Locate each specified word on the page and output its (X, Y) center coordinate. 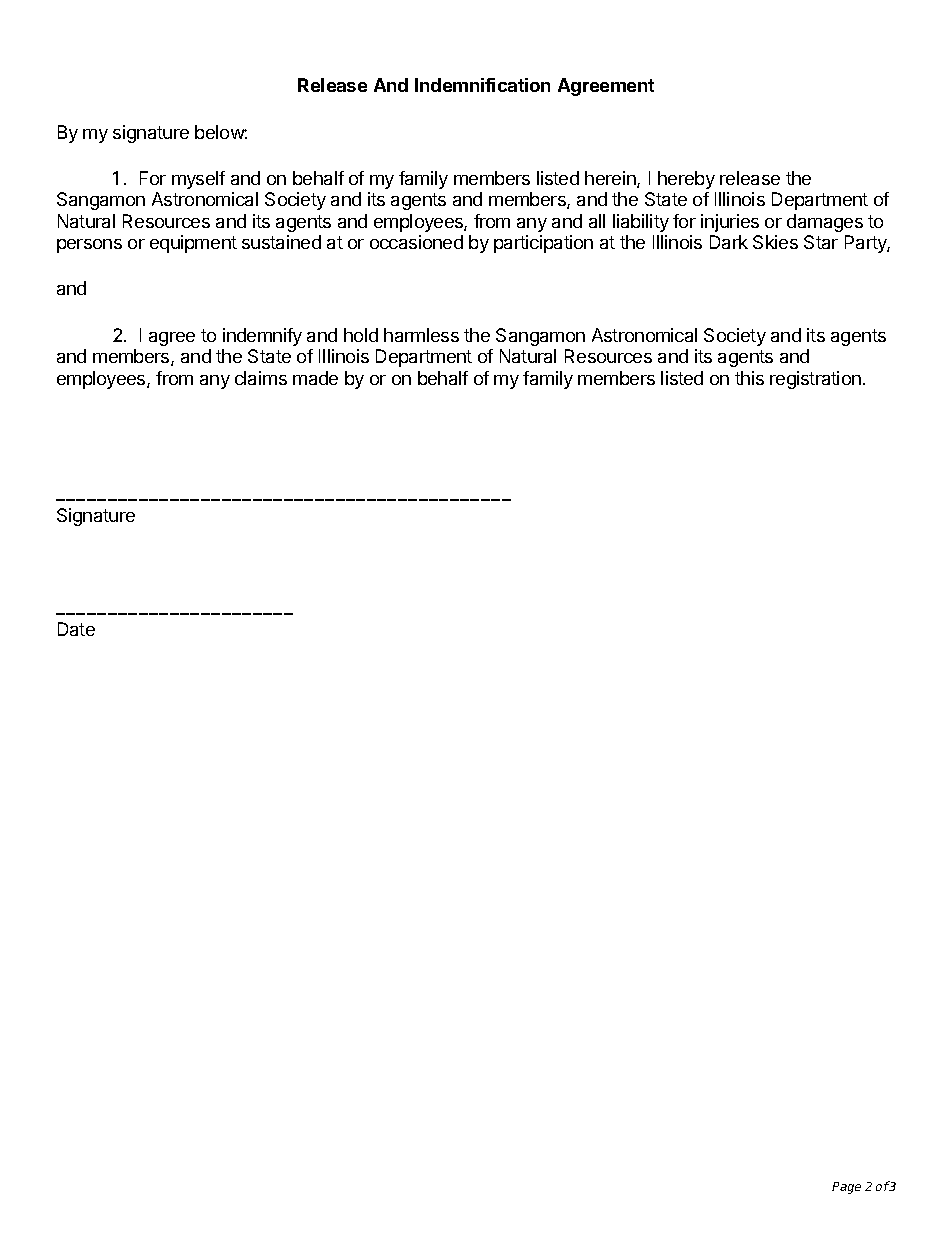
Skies (775, 242)
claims (261, 378)
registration (815, 380)
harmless (421, 335)
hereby (686, 180)
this (749, 378)
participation (543, 244)
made (315, 378)
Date (76, 629)
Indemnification (482, 85)
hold (361, 335)
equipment (193, 244)
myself (198, 180)
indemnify (262, 337)
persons (89, 246)
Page (846, 1188)
